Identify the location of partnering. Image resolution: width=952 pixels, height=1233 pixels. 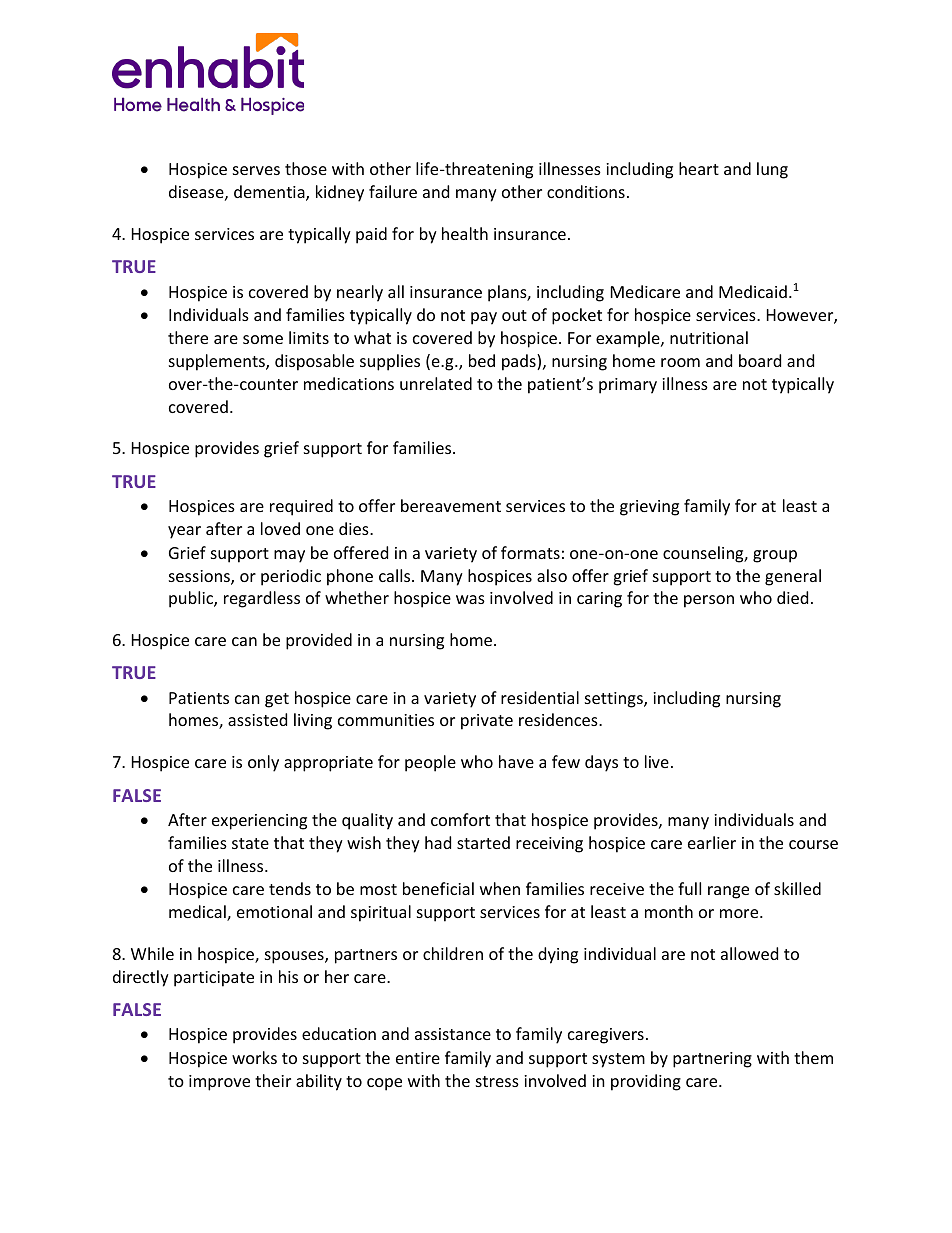
(712, 1060).
